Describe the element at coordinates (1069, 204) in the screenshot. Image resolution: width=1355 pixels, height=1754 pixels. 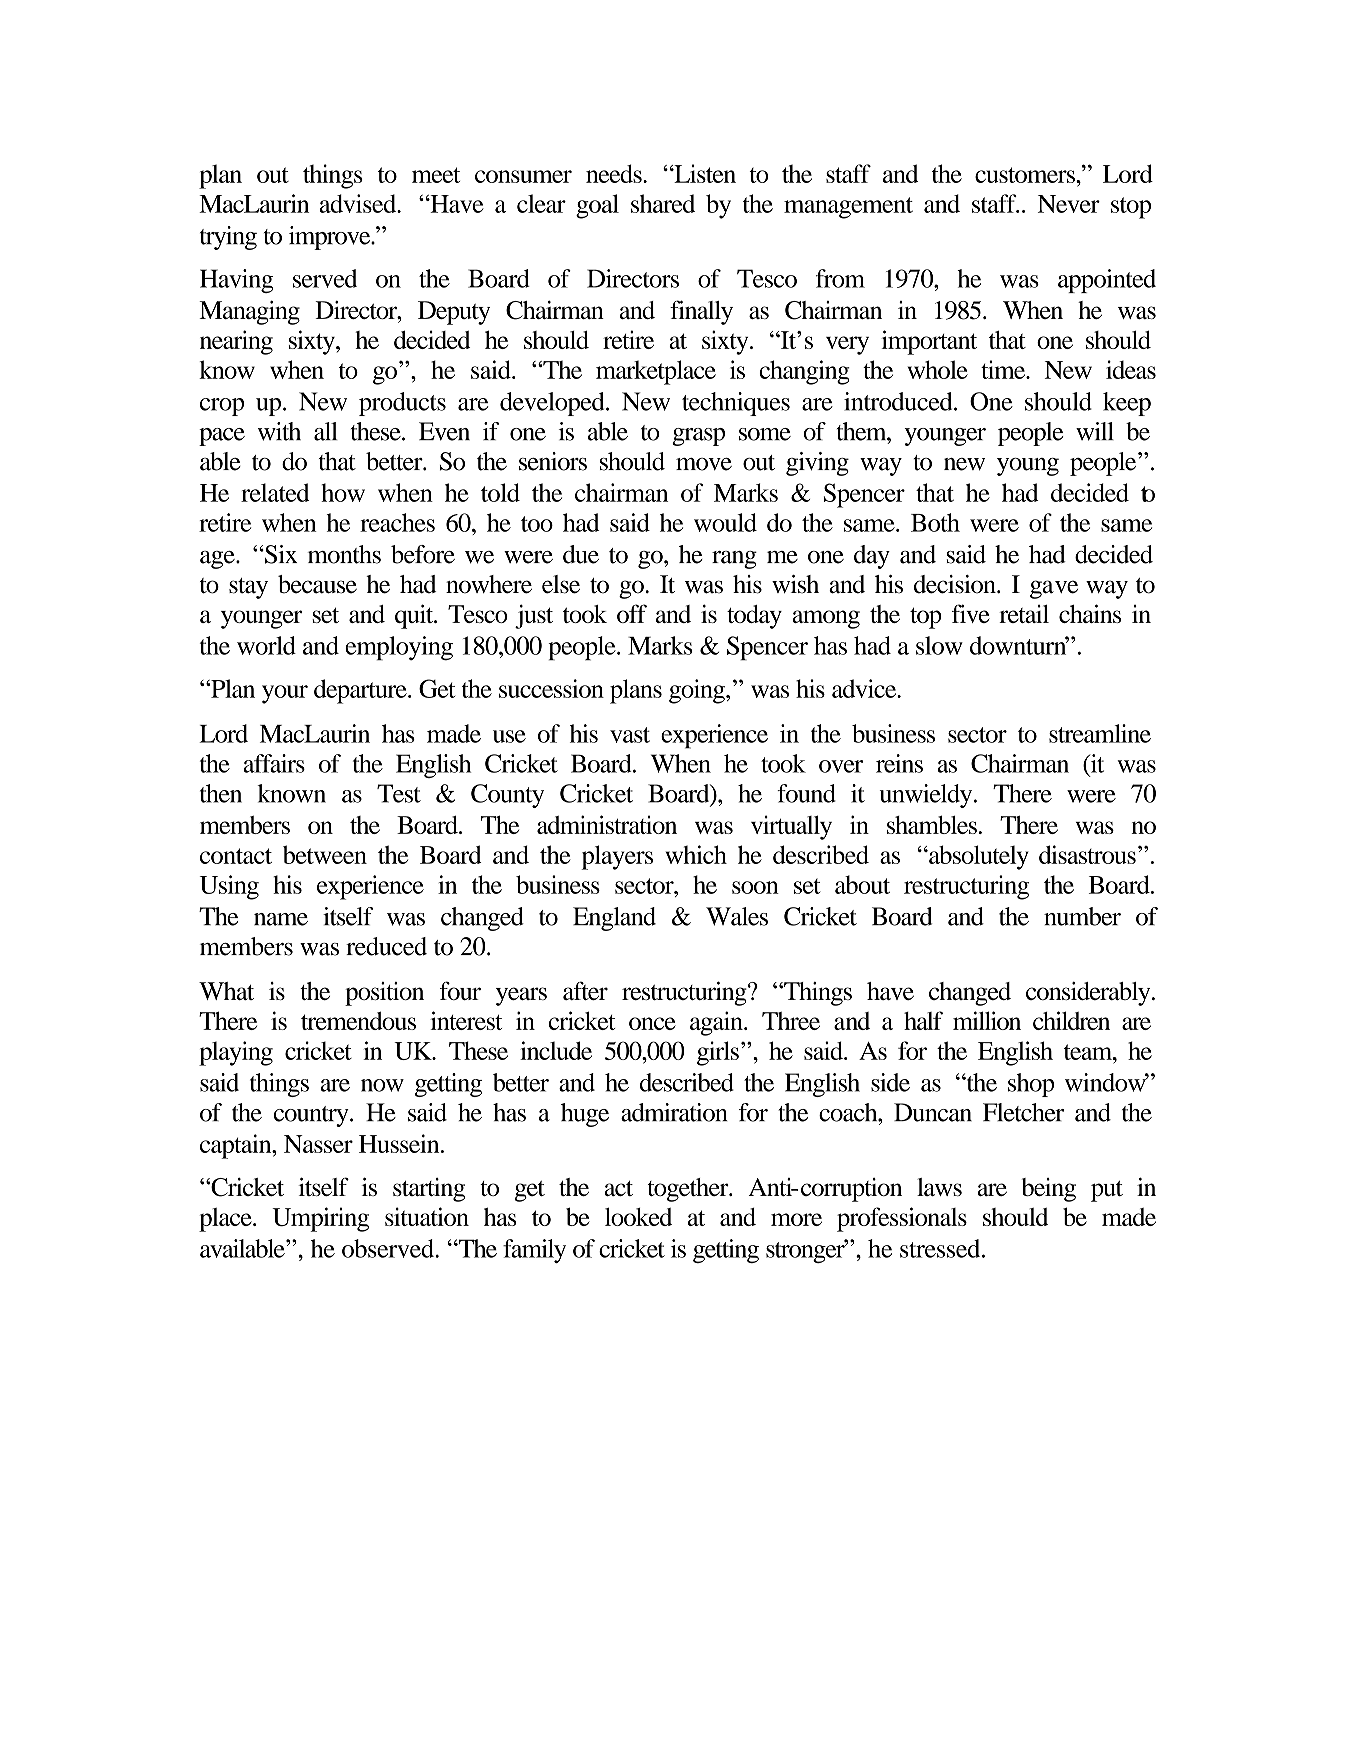
I see `Never` at that location.
